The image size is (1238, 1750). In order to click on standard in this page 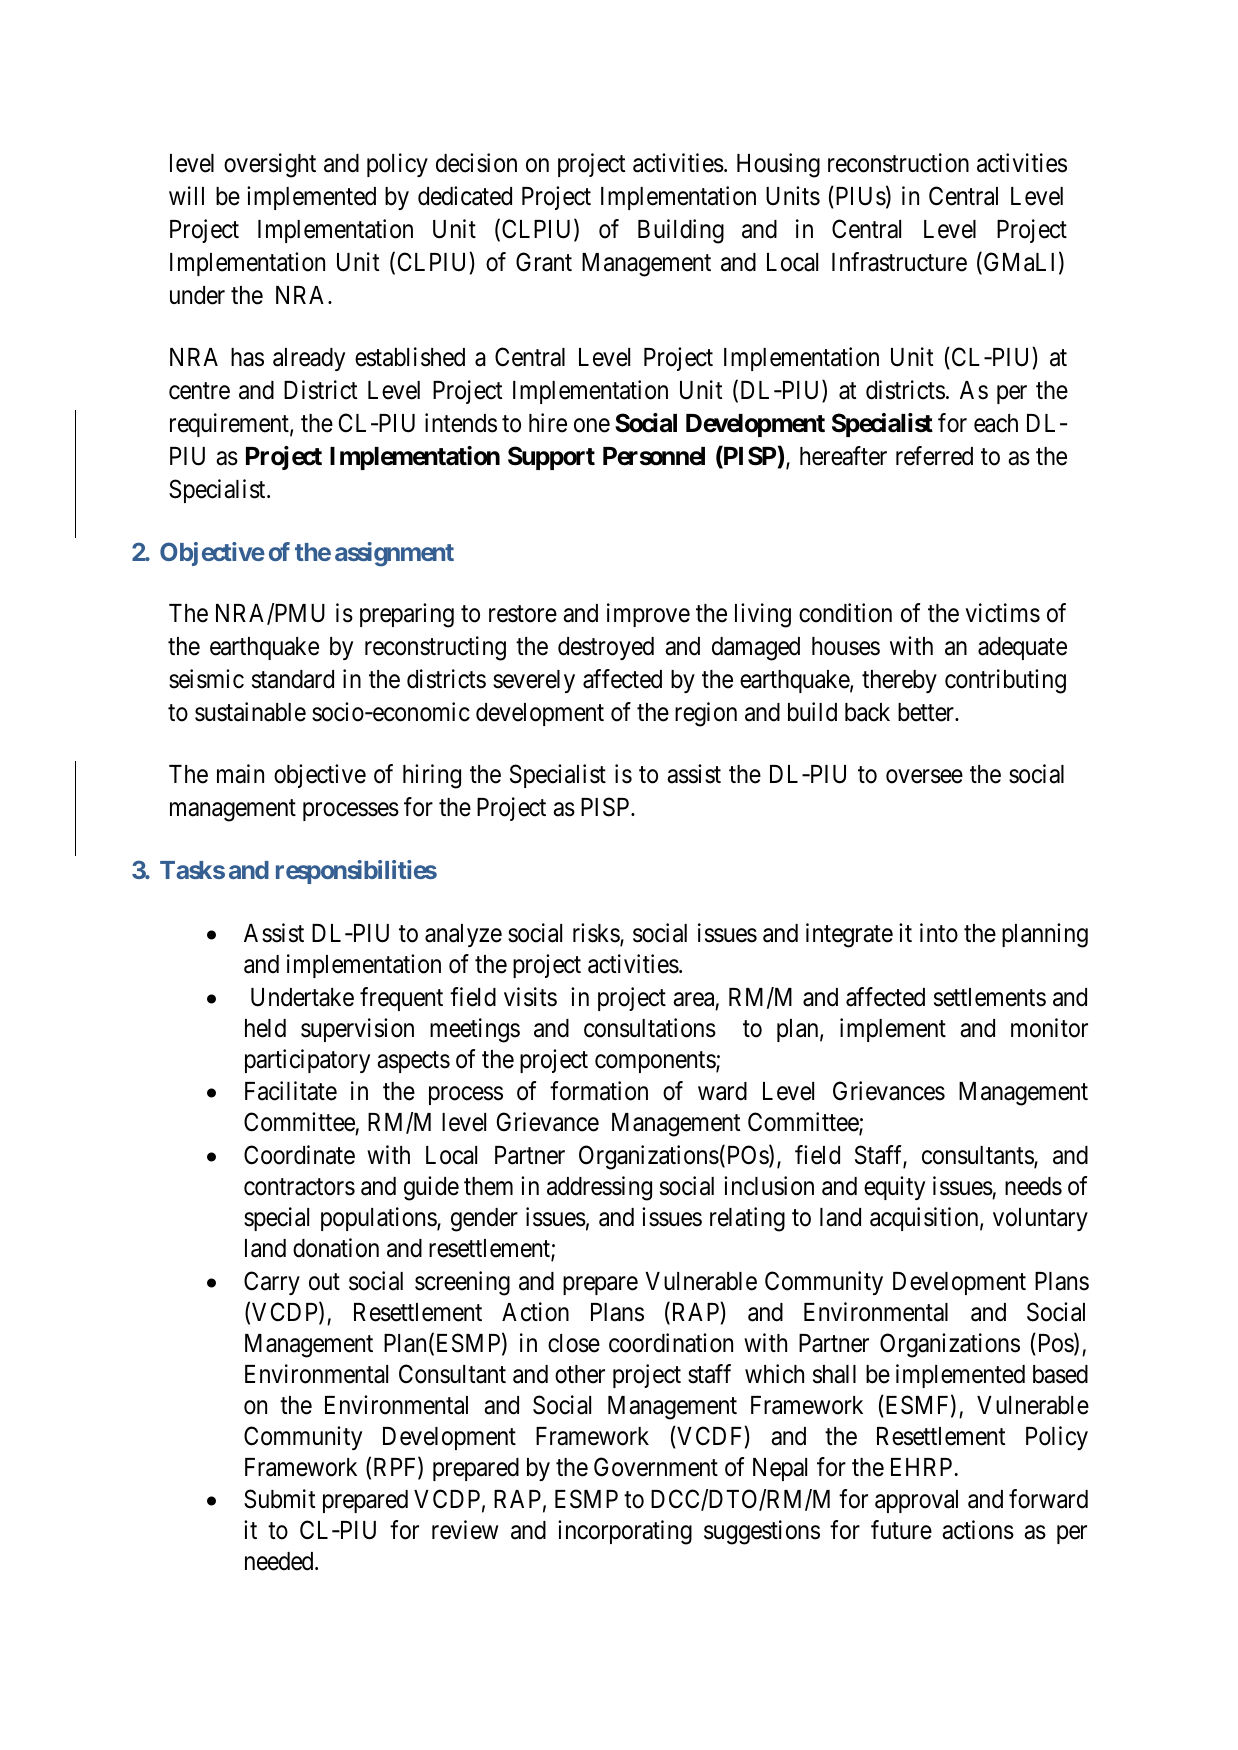, I will do `click(293, 679)`.
